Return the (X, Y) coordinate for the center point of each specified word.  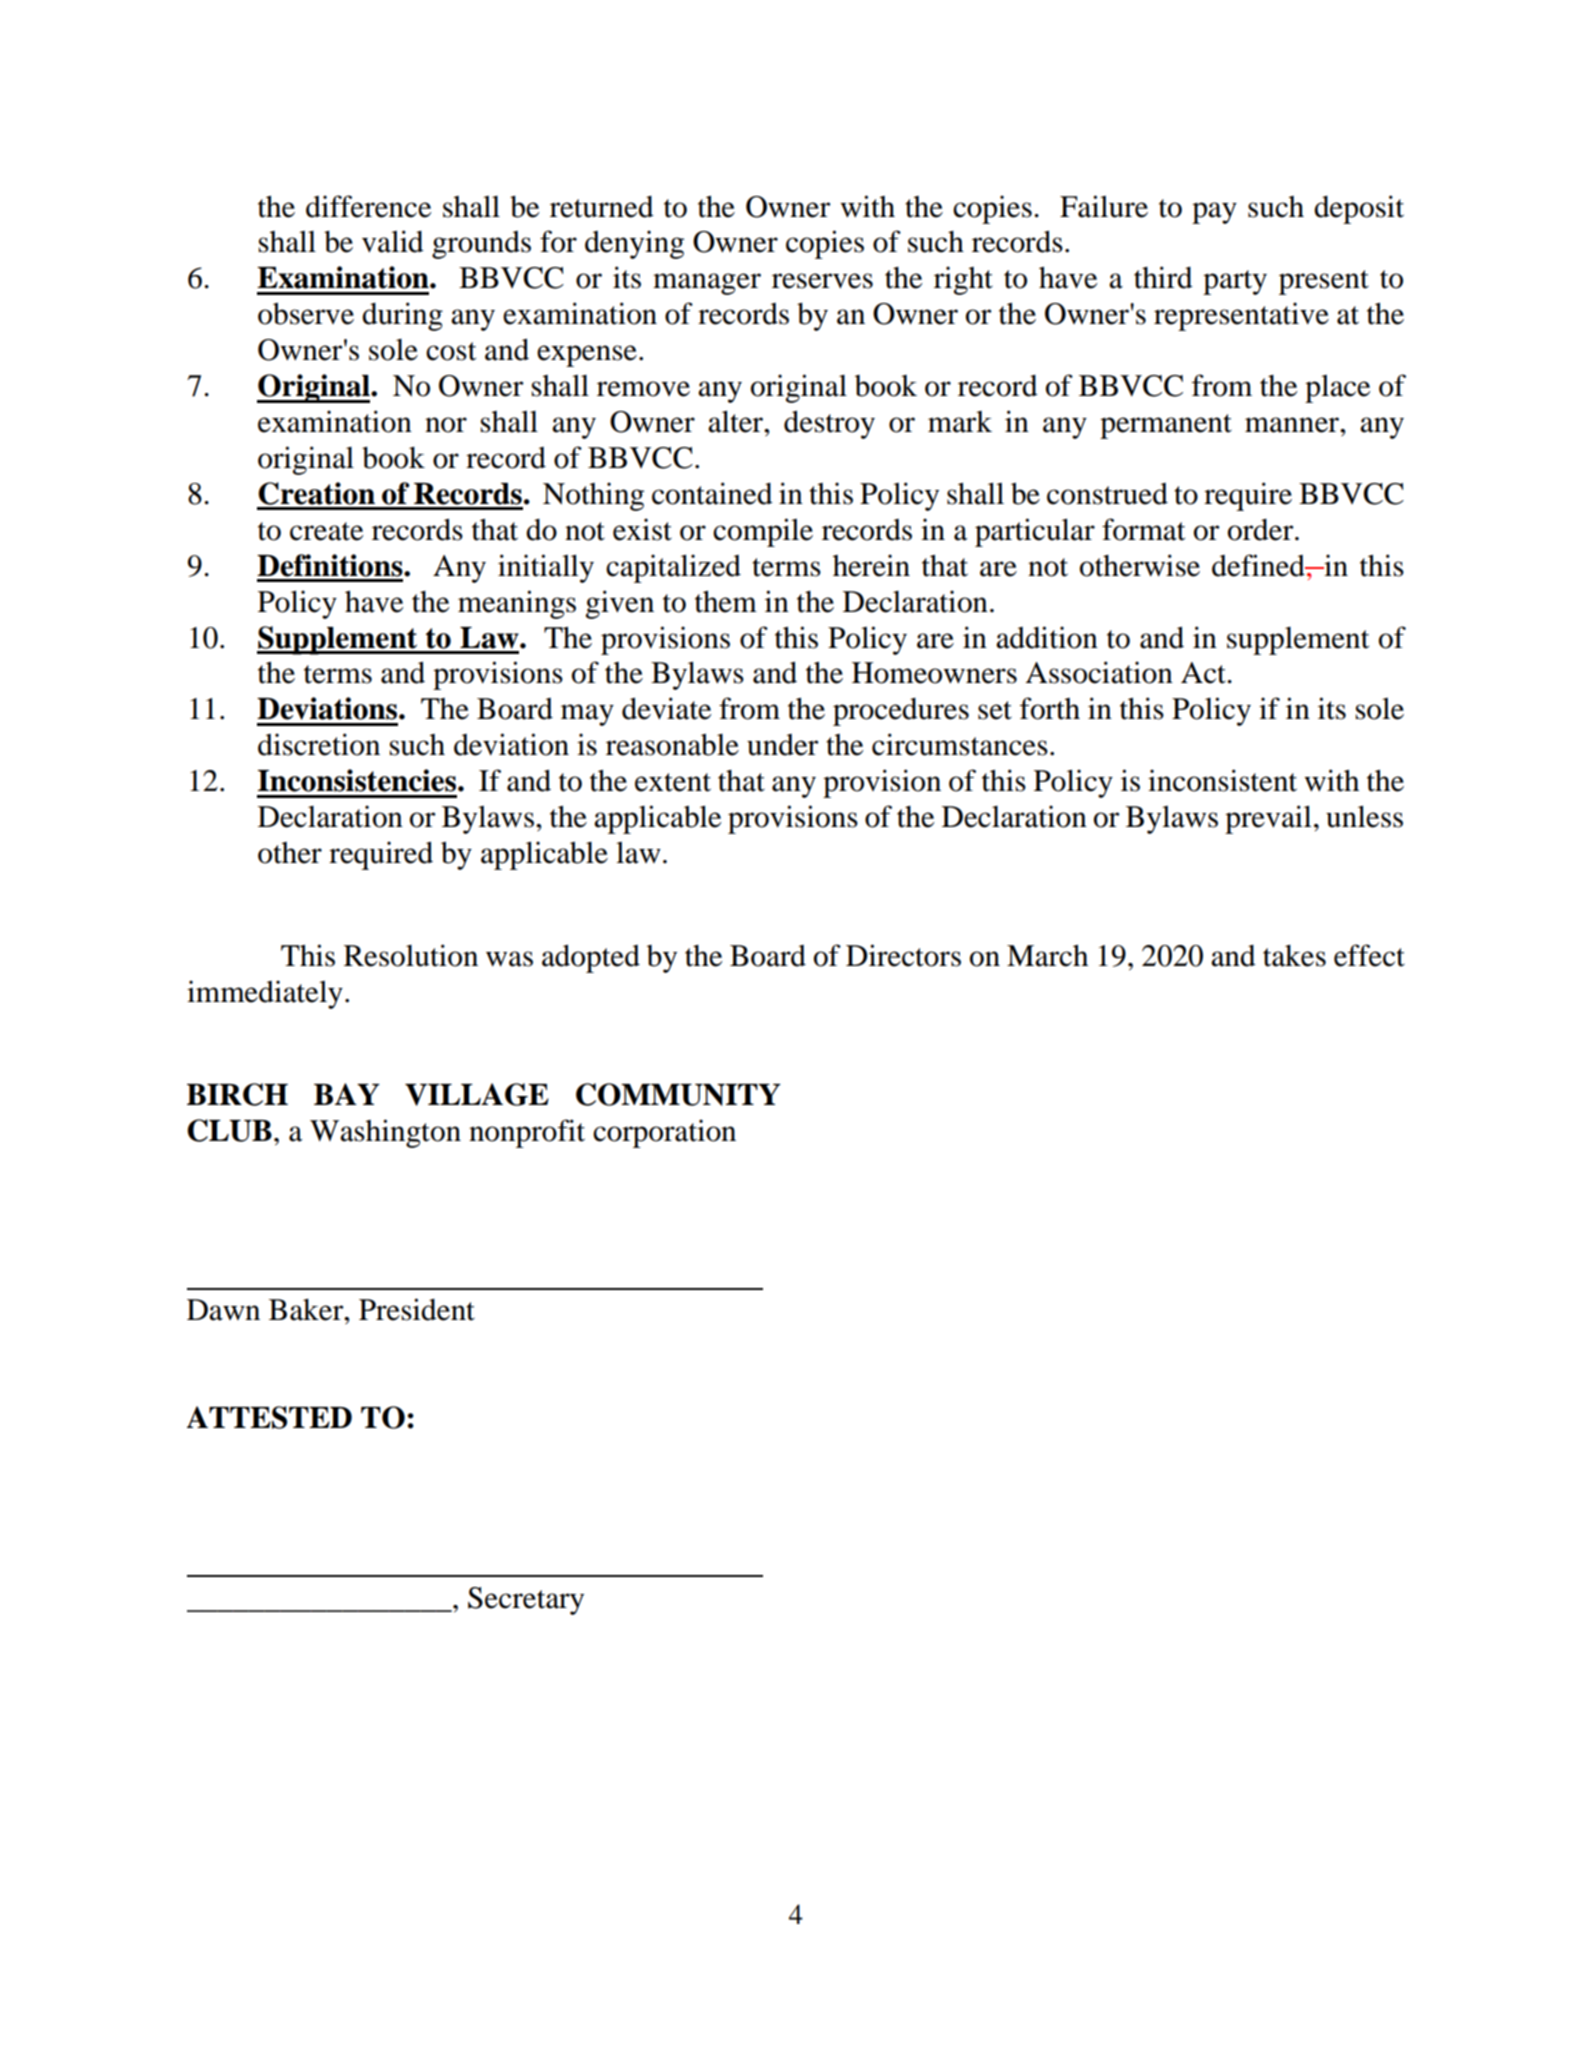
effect (1369, 955)
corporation (664, 1133)
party (1235, 282)
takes (1294, 956)
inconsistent (1222, 780)
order (1262, 530)
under (783, 745)
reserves (822, 281)
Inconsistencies (358, 780)
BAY (347, 1094)
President (417, 1309)
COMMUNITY (678, 1094)
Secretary (526, 1601)
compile (763, 532)
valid (393, 241)
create (326, 531)
